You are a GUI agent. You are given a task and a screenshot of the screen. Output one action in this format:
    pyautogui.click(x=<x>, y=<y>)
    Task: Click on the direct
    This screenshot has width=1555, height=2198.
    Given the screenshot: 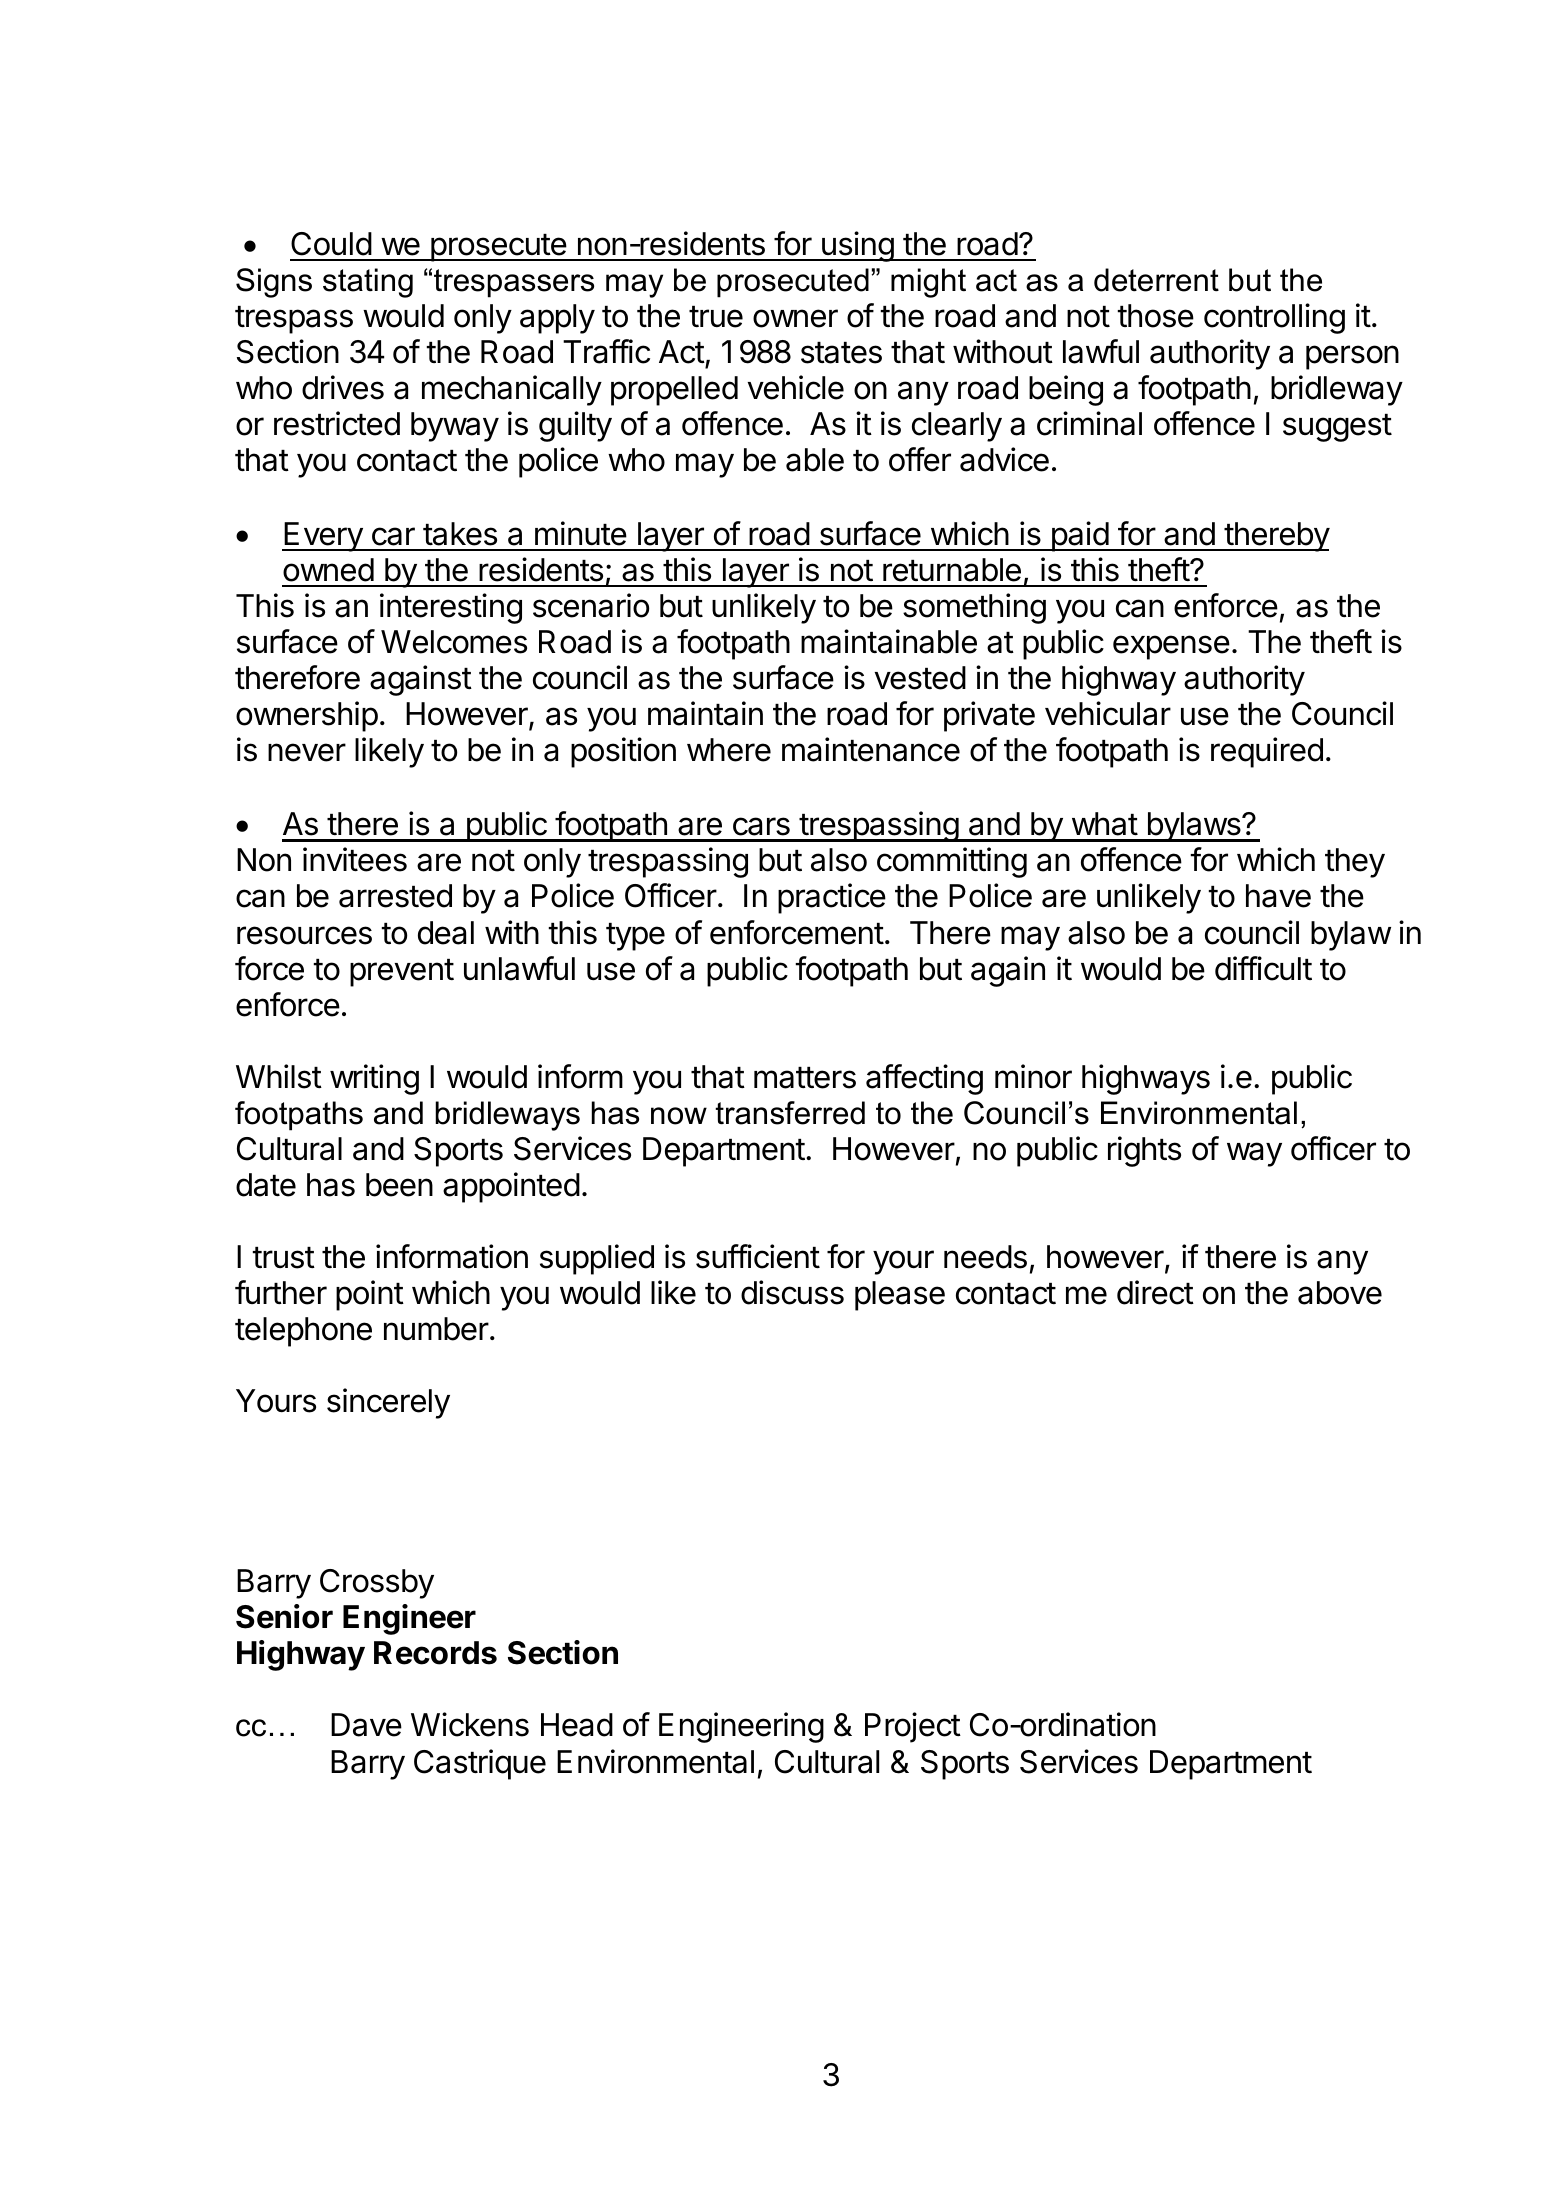 What is the action you would take?
    pyautogui.click(x=1155, y=1292)
